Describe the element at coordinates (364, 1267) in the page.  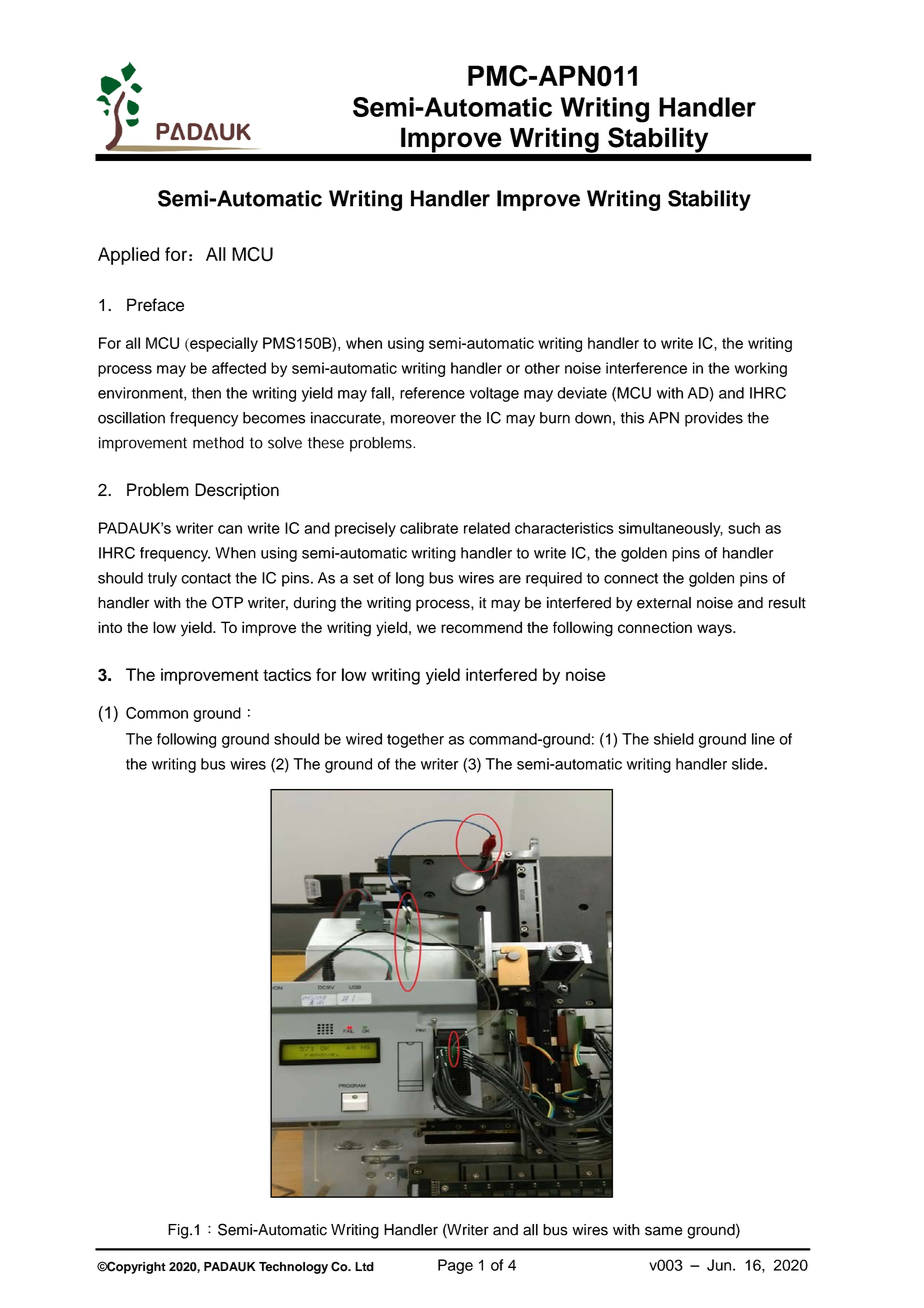
I see `Ltd` at that location.
